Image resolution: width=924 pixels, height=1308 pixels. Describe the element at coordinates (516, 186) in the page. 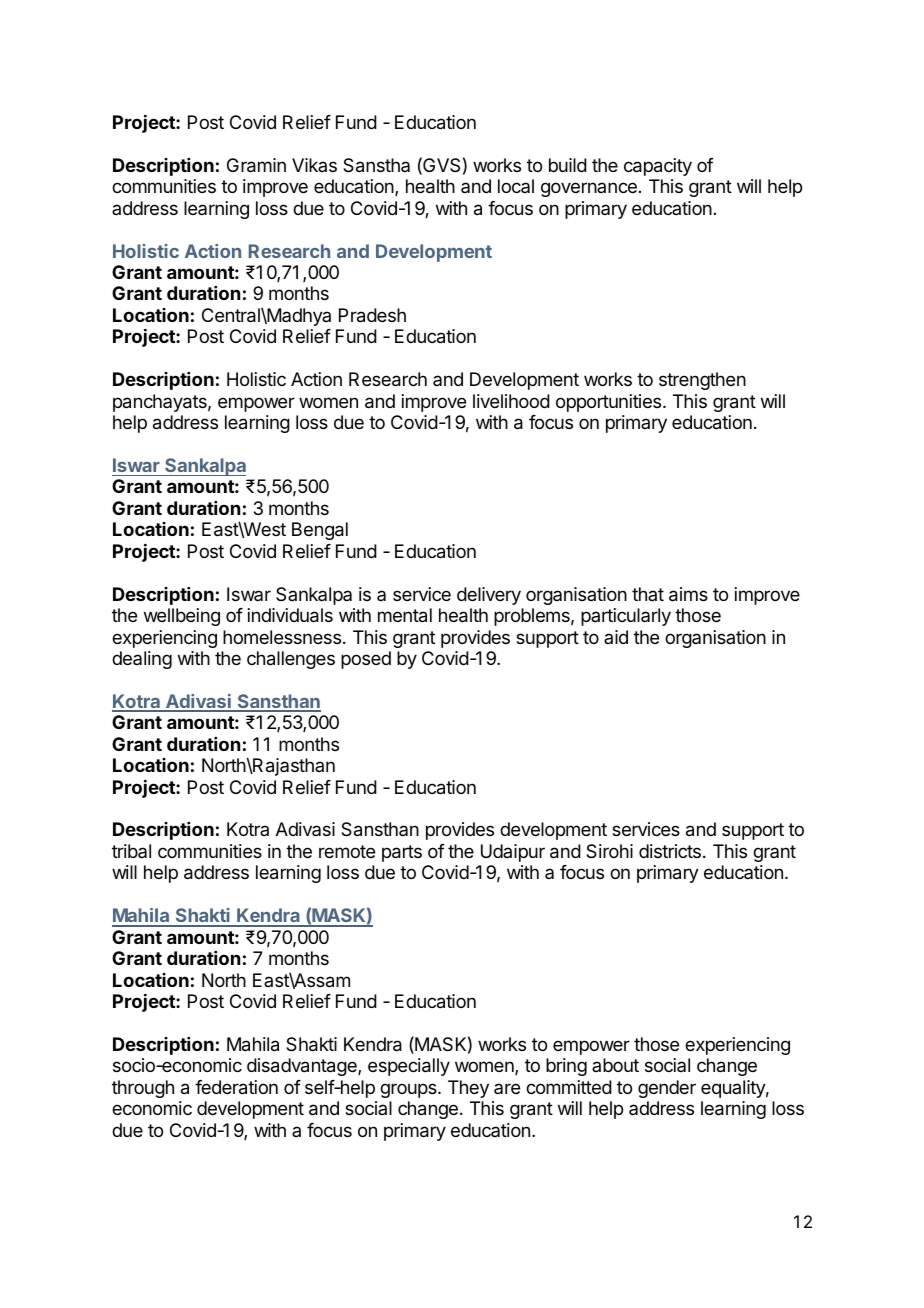

I see `local` at that location.
